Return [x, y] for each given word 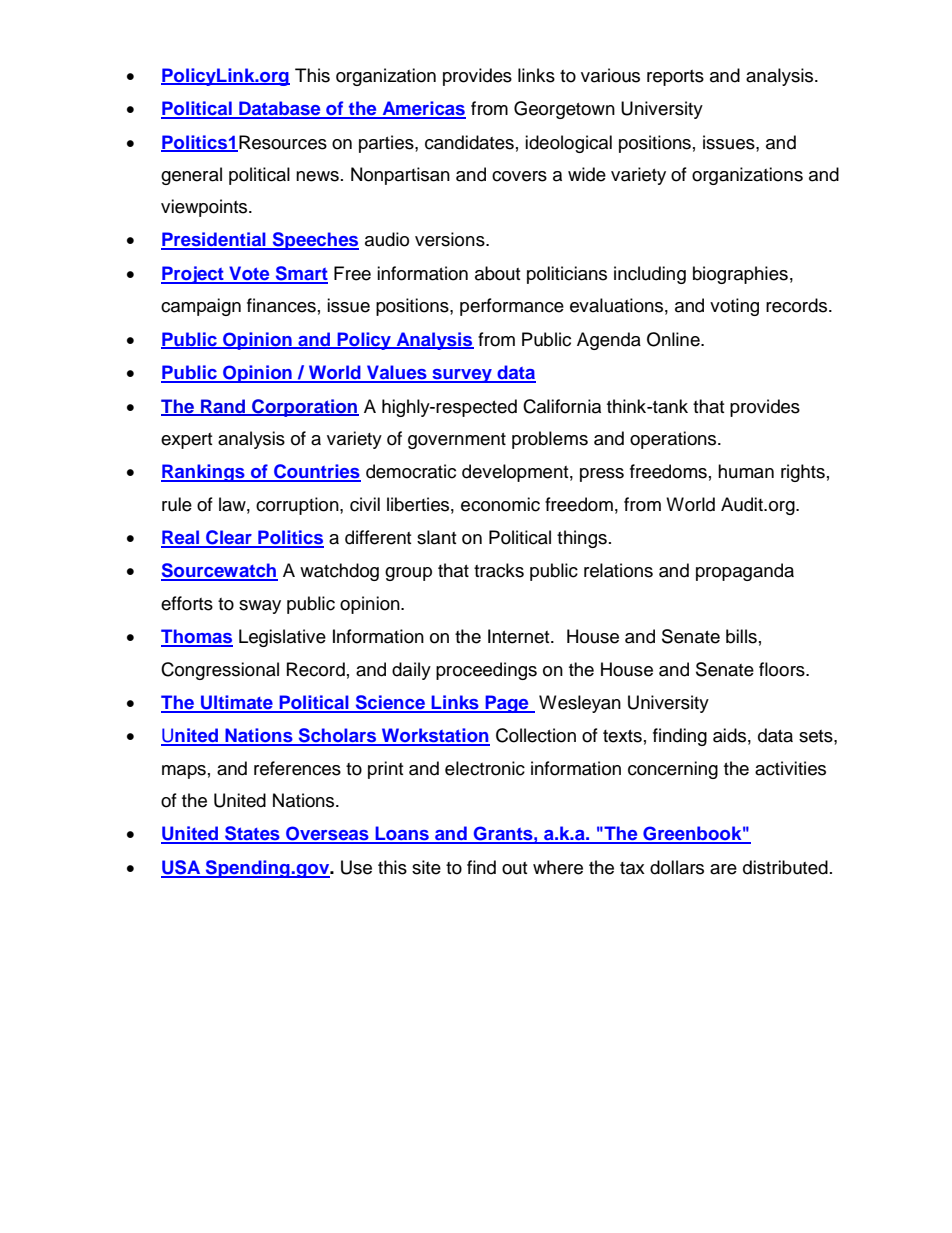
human [746, 471]
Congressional [220, 671]
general [191, 176]
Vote [249, 274]
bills [741, 636]
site [426, 867]
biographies [740, 275]
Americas [423, 109]
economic [500, 504]
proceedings [486, 671]
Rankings [204, 473]
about [497, 273]
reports [675, 78]
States [252, 834]
